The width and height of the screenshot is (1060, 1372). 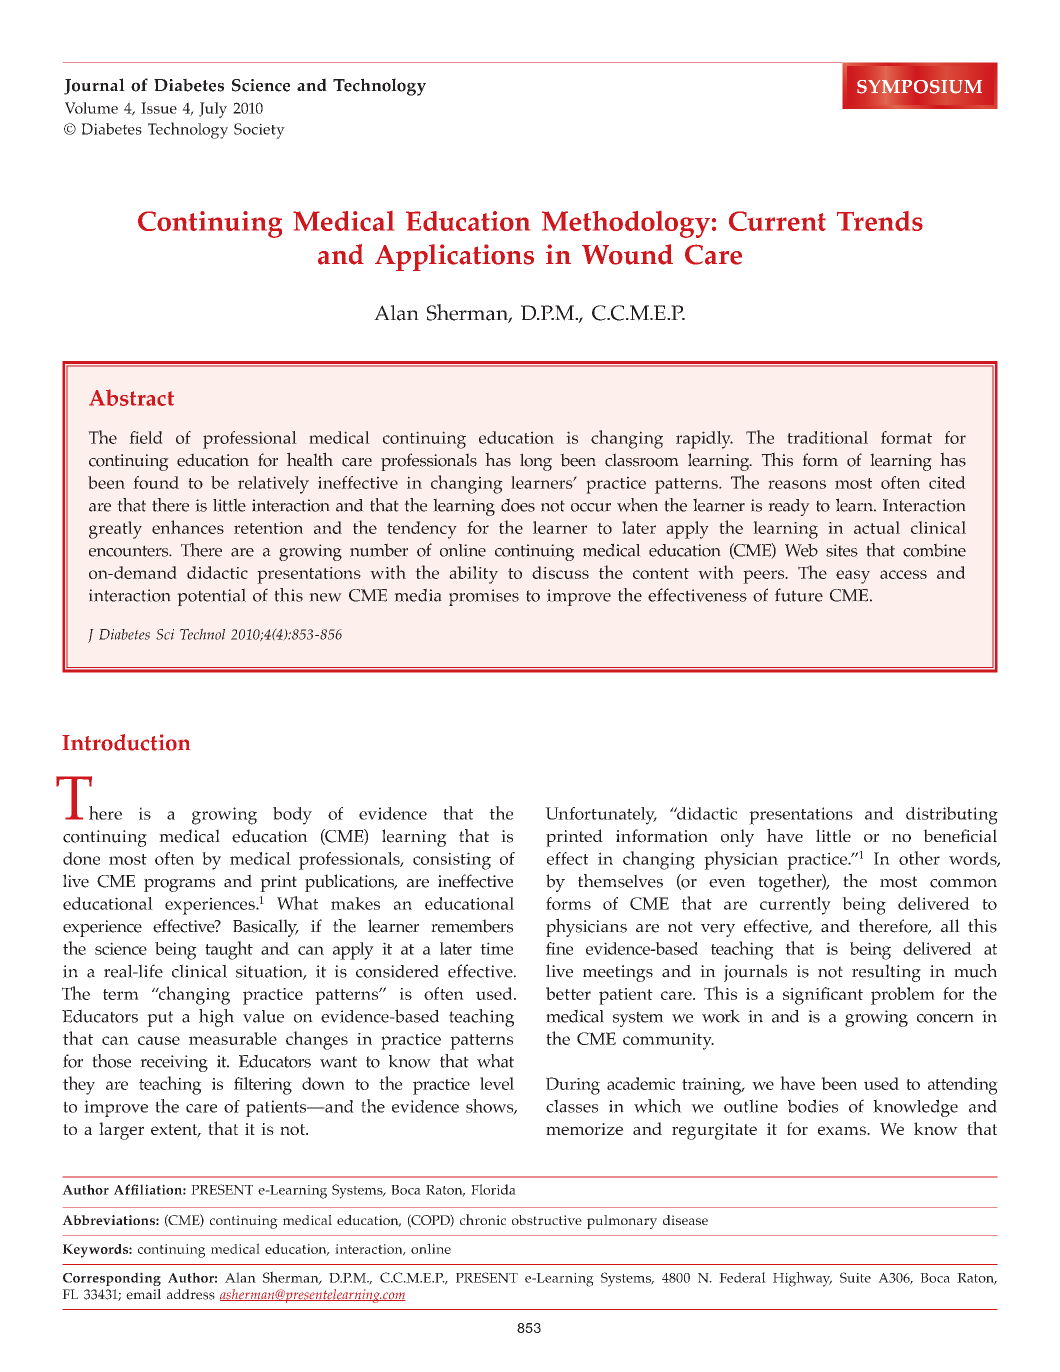 I want to click on address, so click(x=191, y=1294).
